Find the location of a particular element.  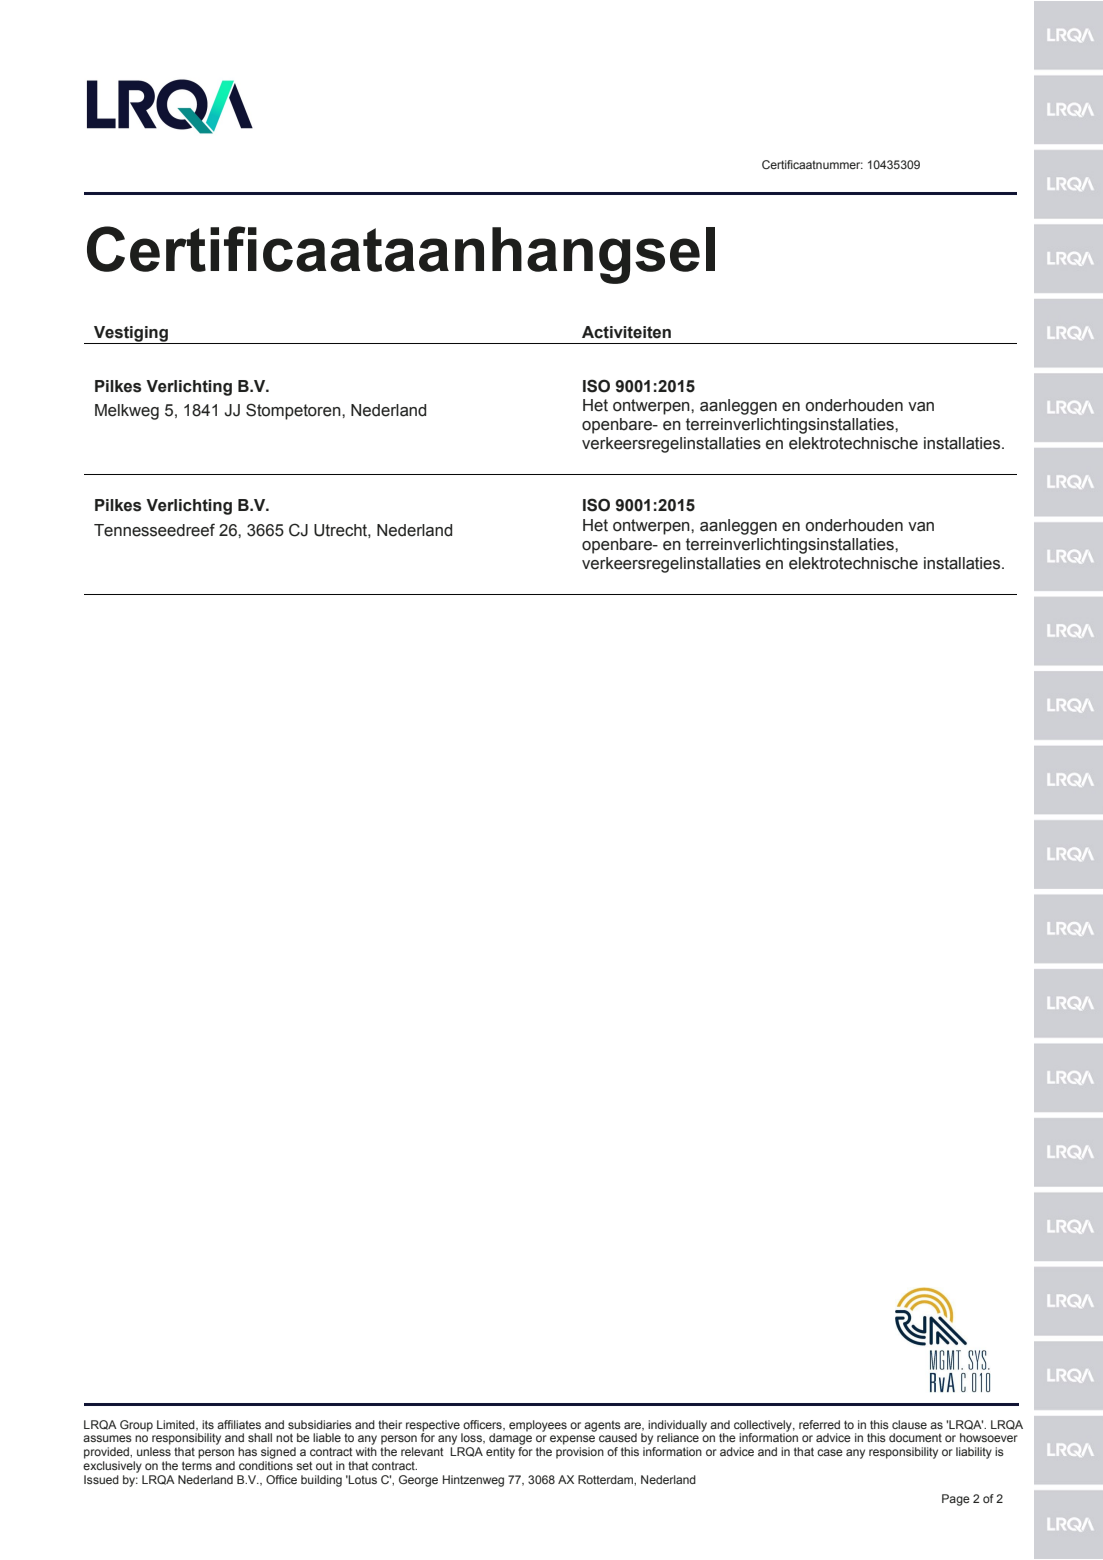

case is located at coordinates (830, 1452).
